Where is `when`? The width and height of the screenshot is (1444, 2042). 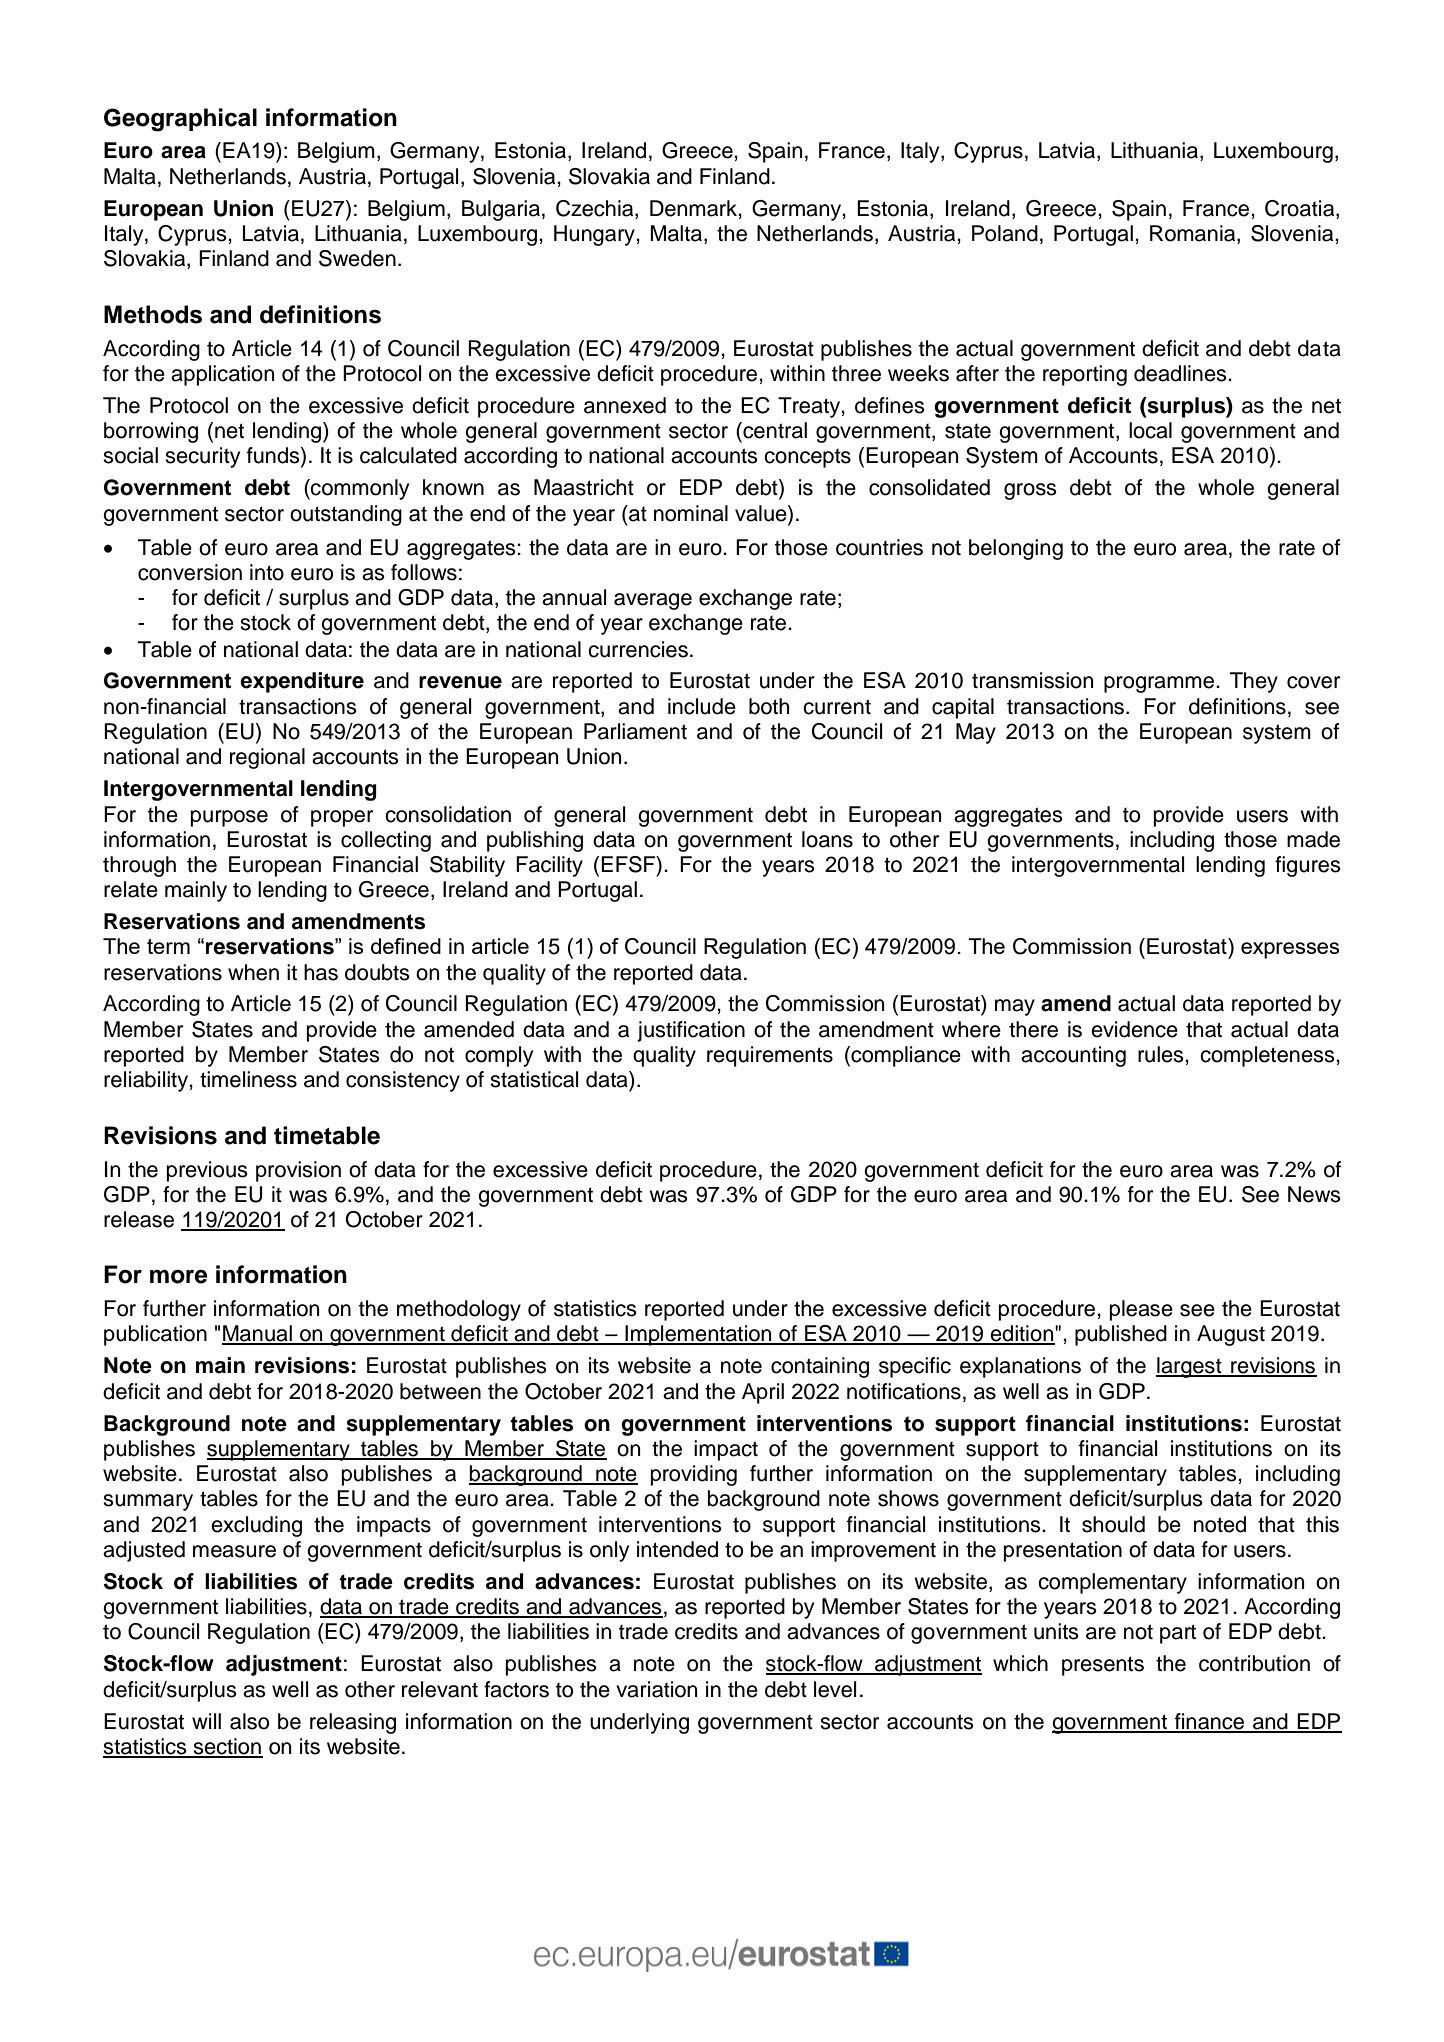 when is located at coordinates (253, 972).
